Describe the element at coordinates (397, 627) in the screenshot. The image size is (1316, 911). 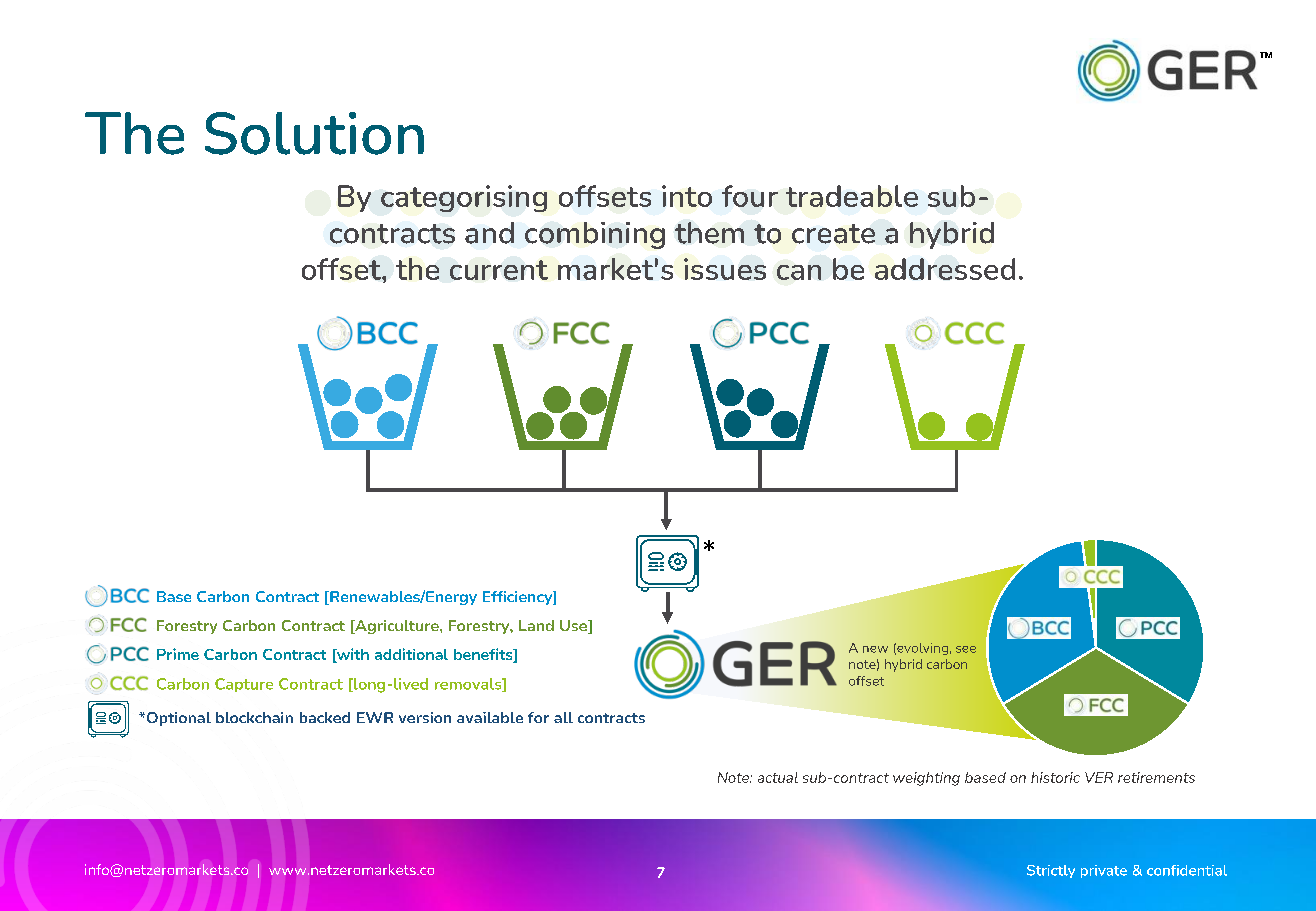
I see `Agriculture` at that location.
